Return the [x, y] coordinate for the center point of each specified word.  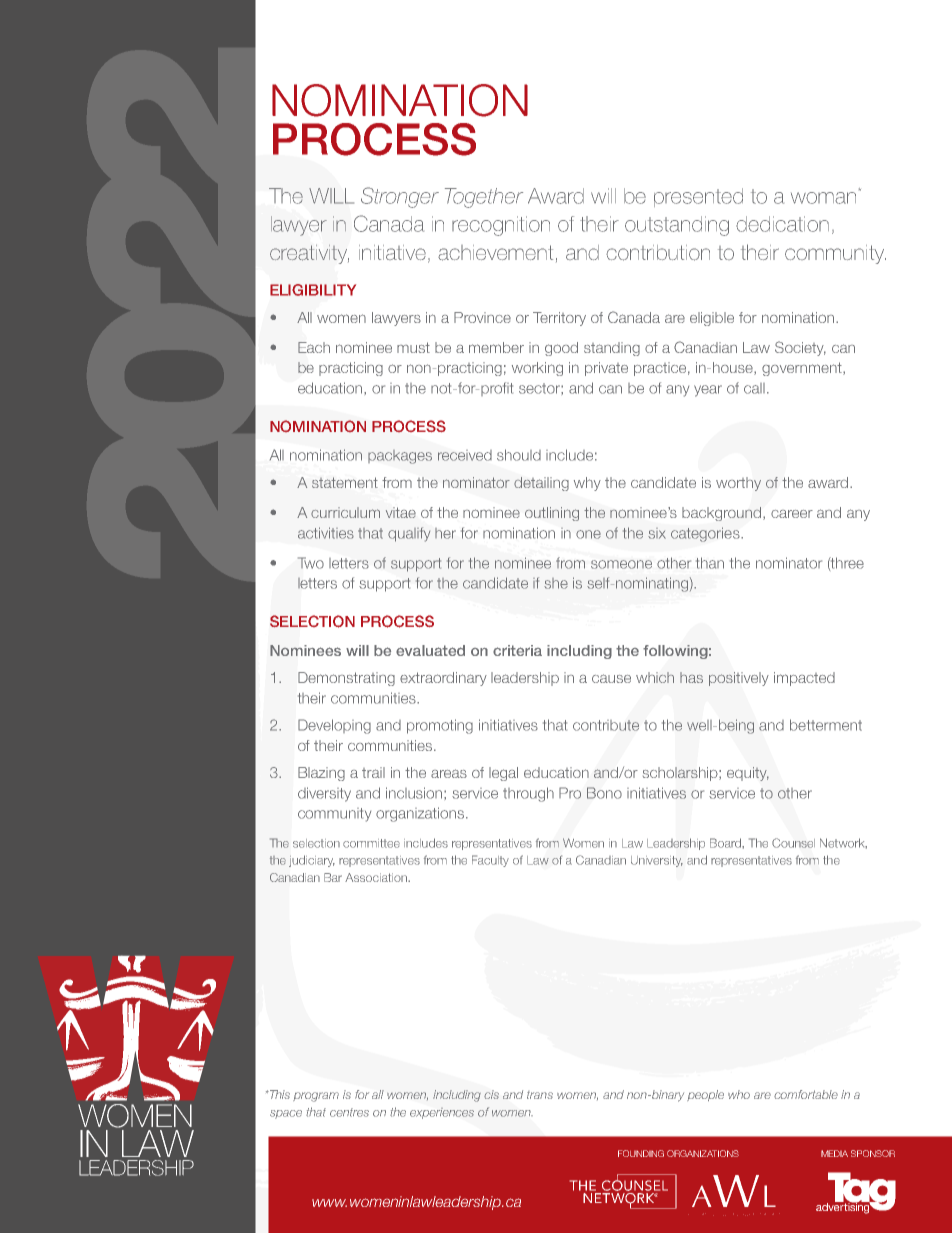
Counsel [793, 843]
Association [377, 877]
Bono [604, 793]
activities [326, 533]
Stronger [400, 197]
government [803, 369]
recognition [501, 226]
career [792, 514]
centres [349, 1112]
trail [373, 772]
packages [400, 457]
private [606, 369]
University [657, 861]
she [556, 583]
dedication [782, 224]
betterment [826, 725]
